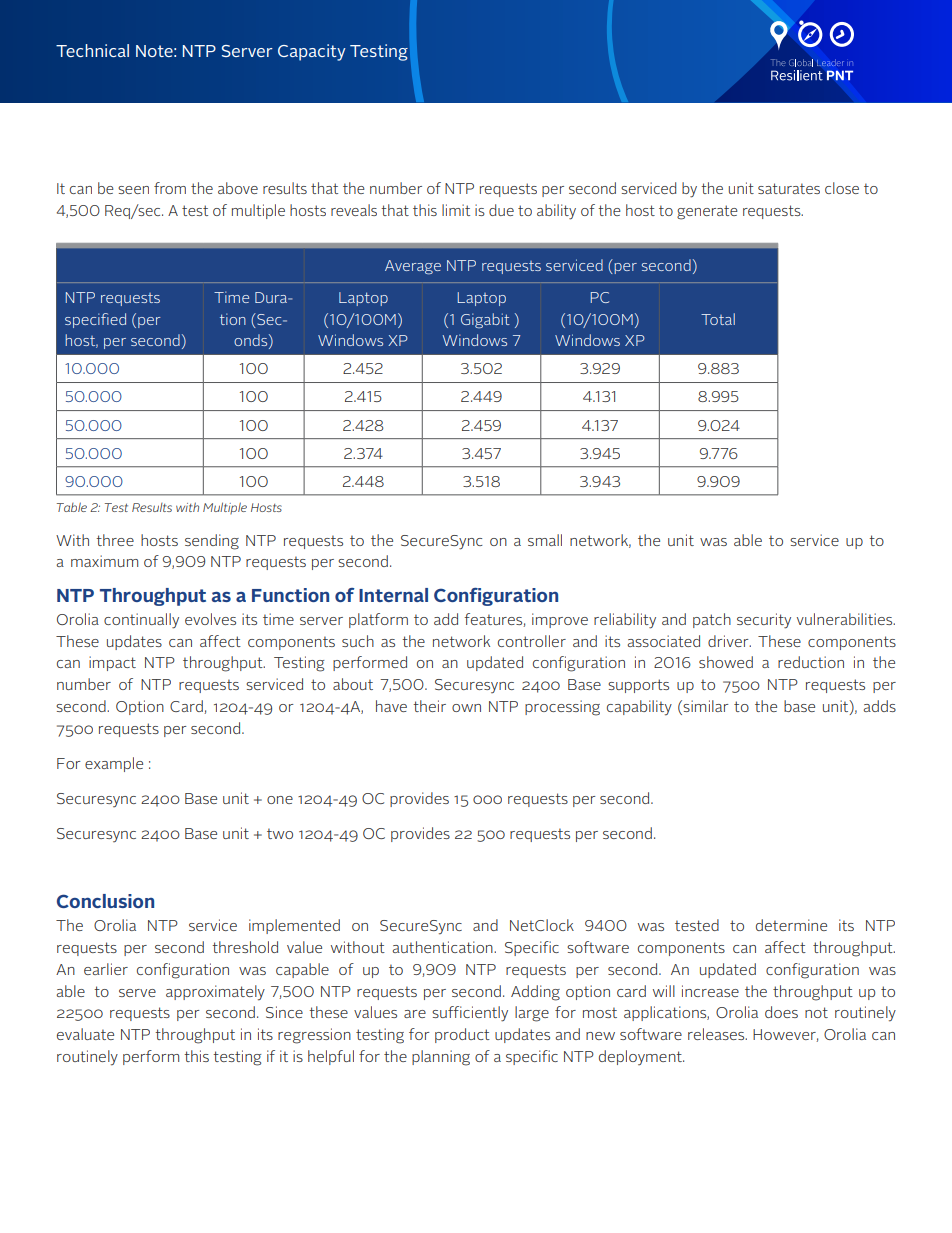  What do you see at coordinates (545, 540) in the document?
I see `small` at bounding box center [545, 540].
